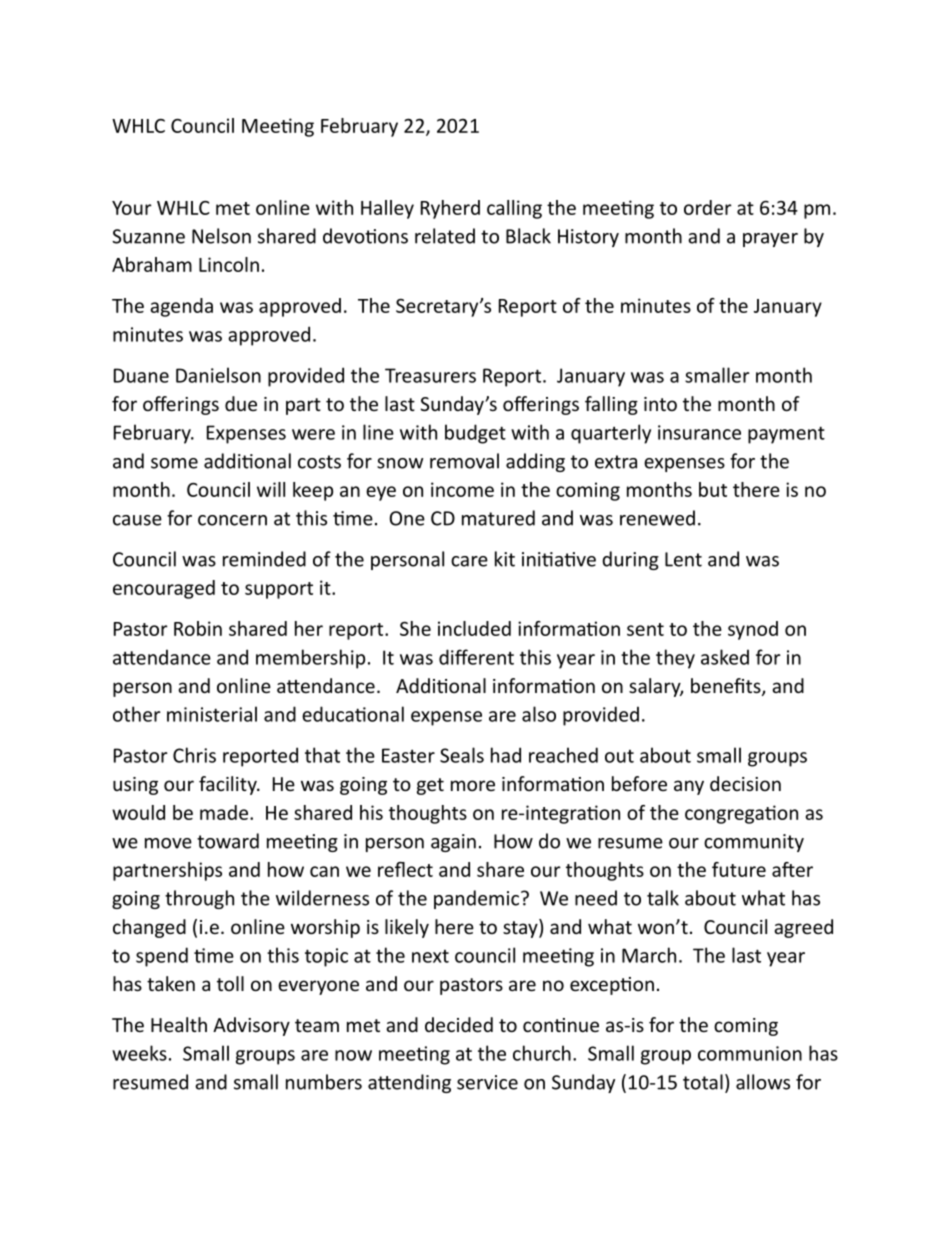 This document has width=952, height=1233. What do you see at coordinates (473, 785) in the document?
I see `more` at bounding box center [473, 785].
